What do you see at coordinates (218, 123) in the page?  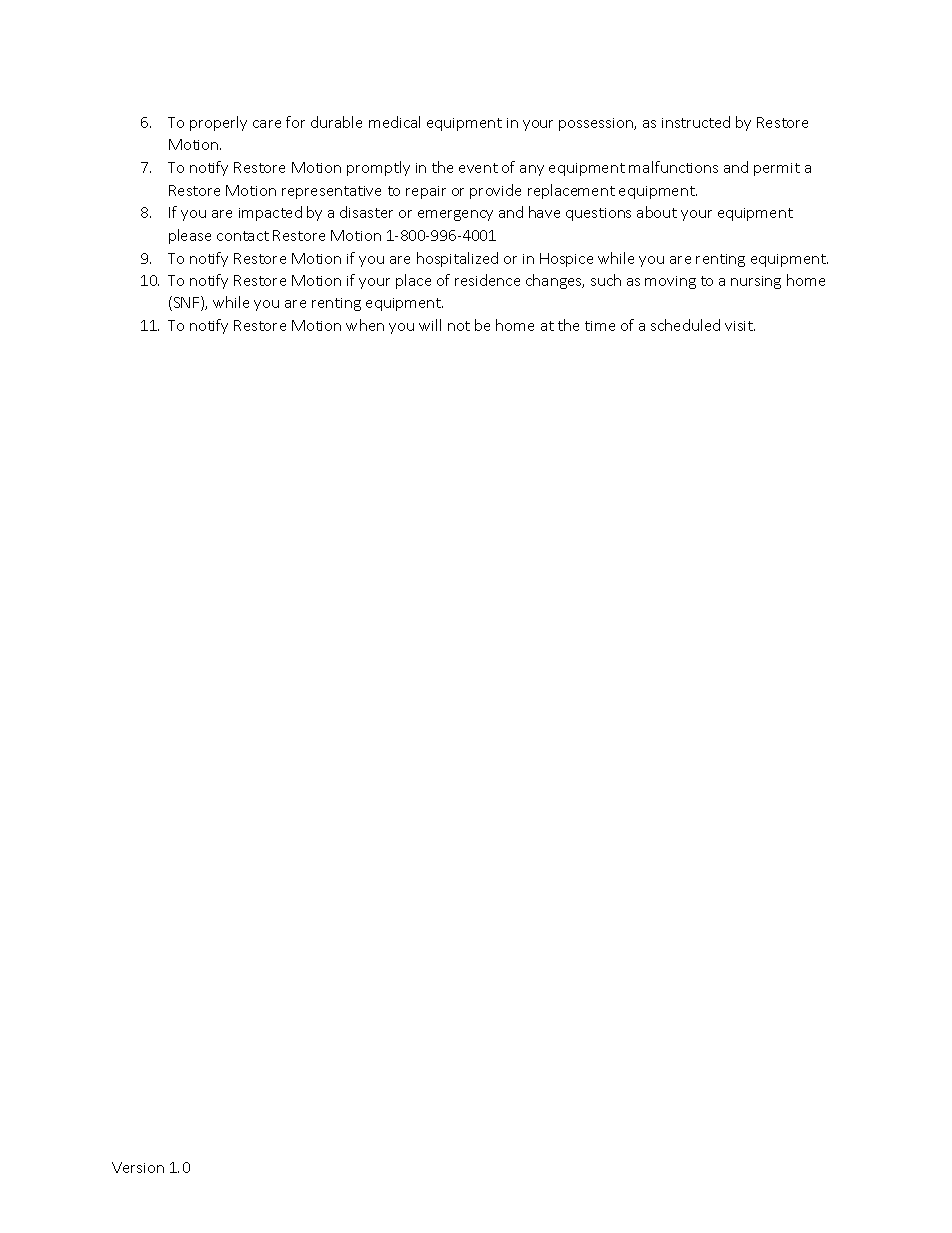 I see `properly` at bounding box center [218, 123].
